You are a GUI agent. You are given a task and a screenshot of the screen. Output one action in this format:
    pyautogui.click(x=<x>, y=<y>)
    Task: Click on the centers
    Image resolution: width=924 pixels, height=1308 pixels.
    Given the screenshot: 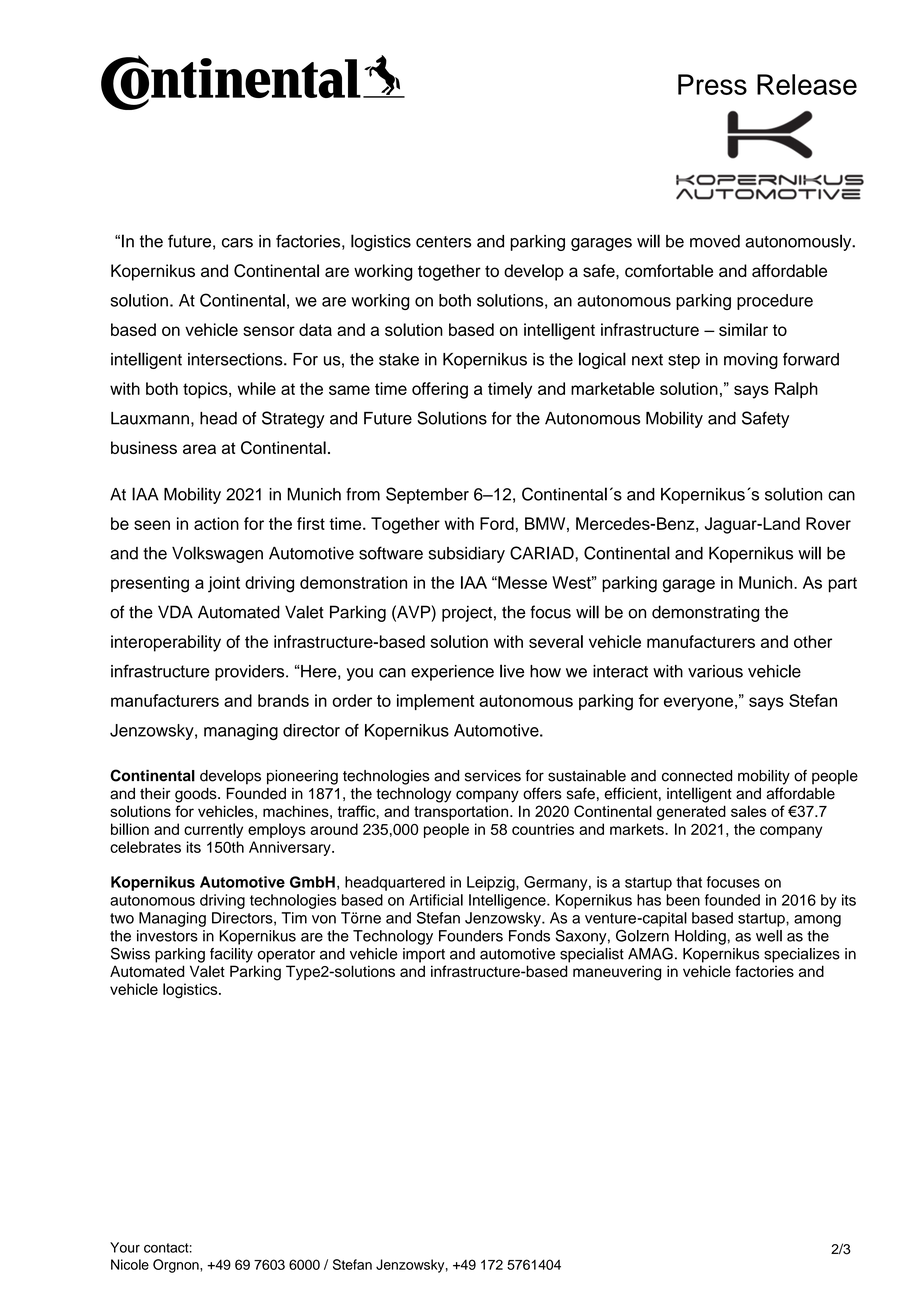 What is the action you would take?
    pyautogui.click(x=443, y=242)
